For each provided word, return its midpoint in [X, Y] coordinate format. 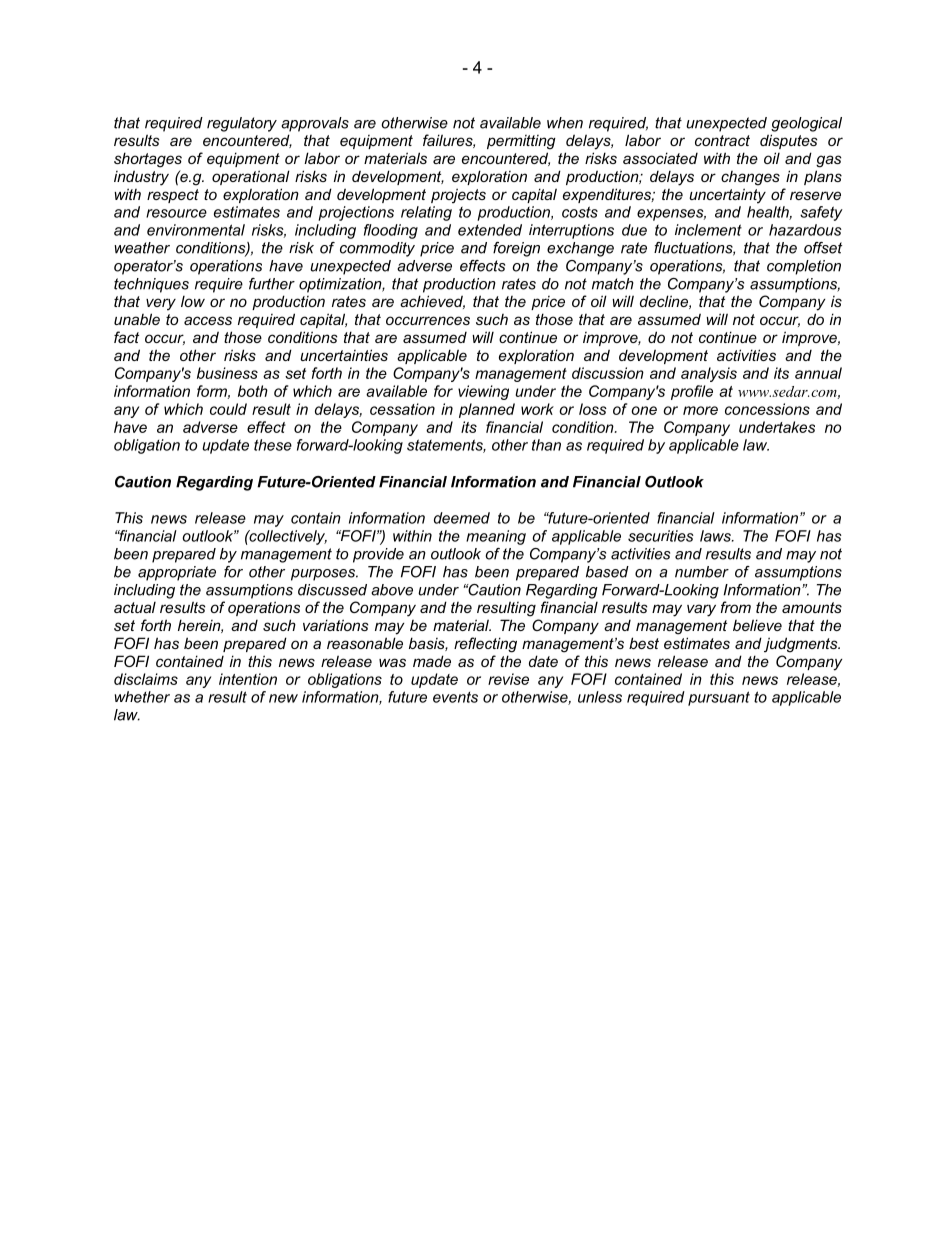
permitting [521, 142]
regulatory [242, 124]
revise [508, 679]
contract [722, 140]
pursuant [719, 698]
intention [248, 679]
